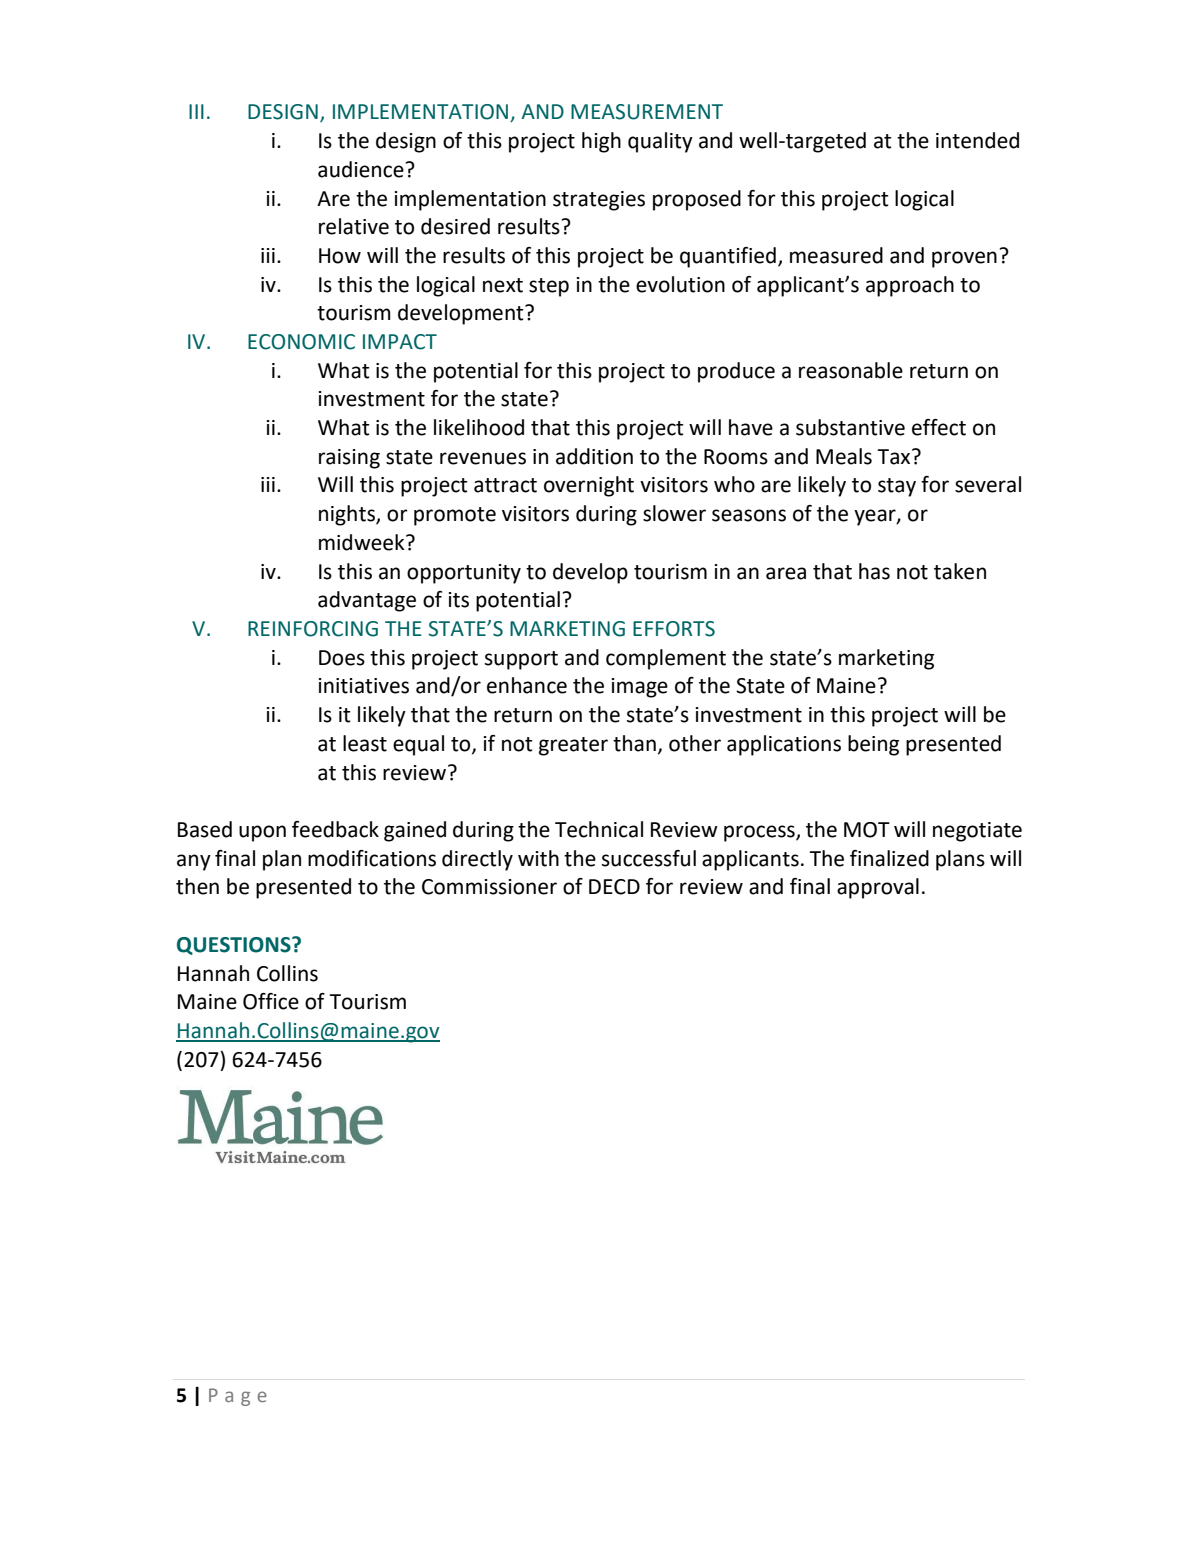  Describe the element at coordinates (361, 169) in the image. I see `audience` at that location.
